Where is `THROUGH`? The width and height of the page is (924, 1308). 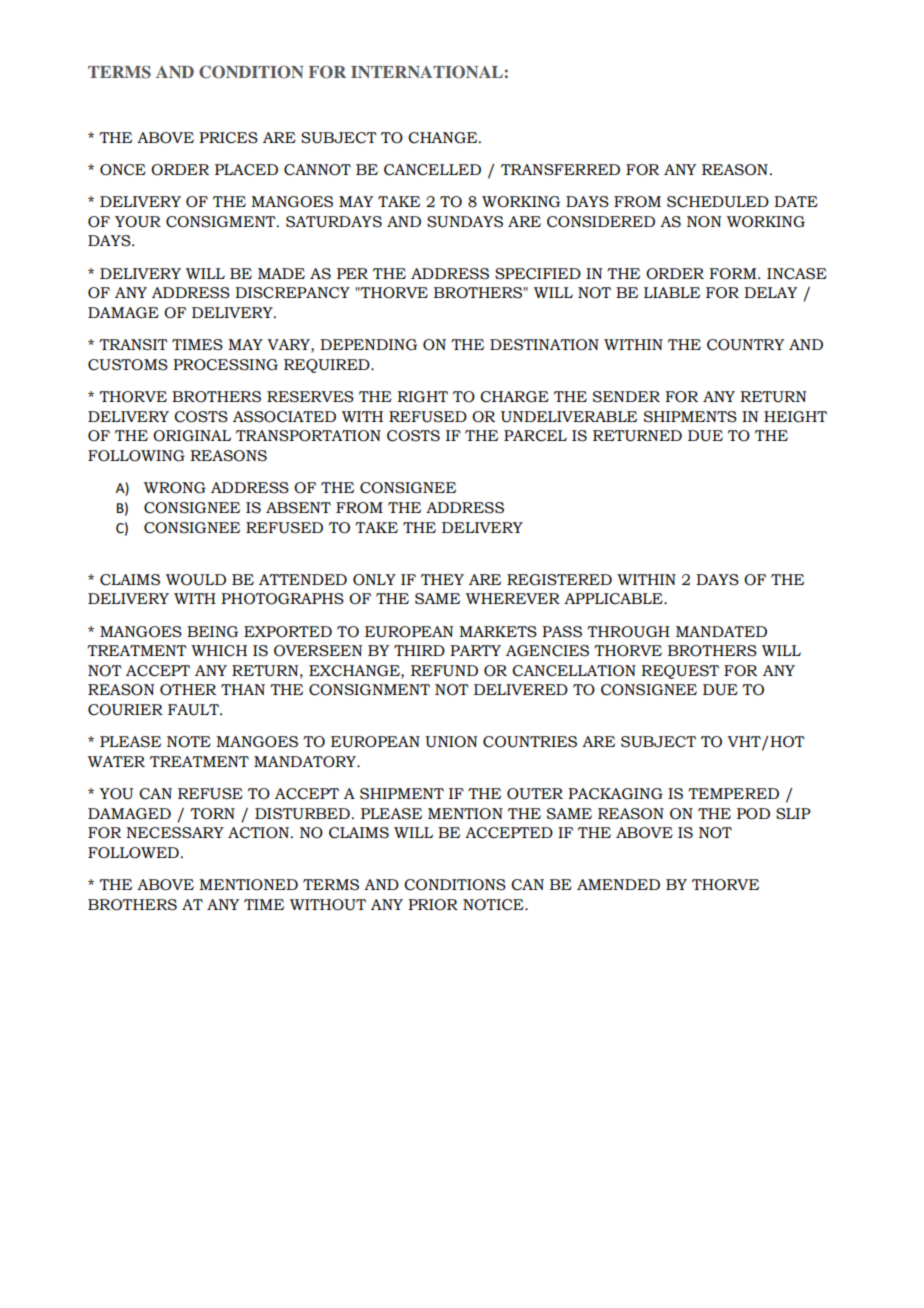 THROUGH is located at coordinates (628, 632).
